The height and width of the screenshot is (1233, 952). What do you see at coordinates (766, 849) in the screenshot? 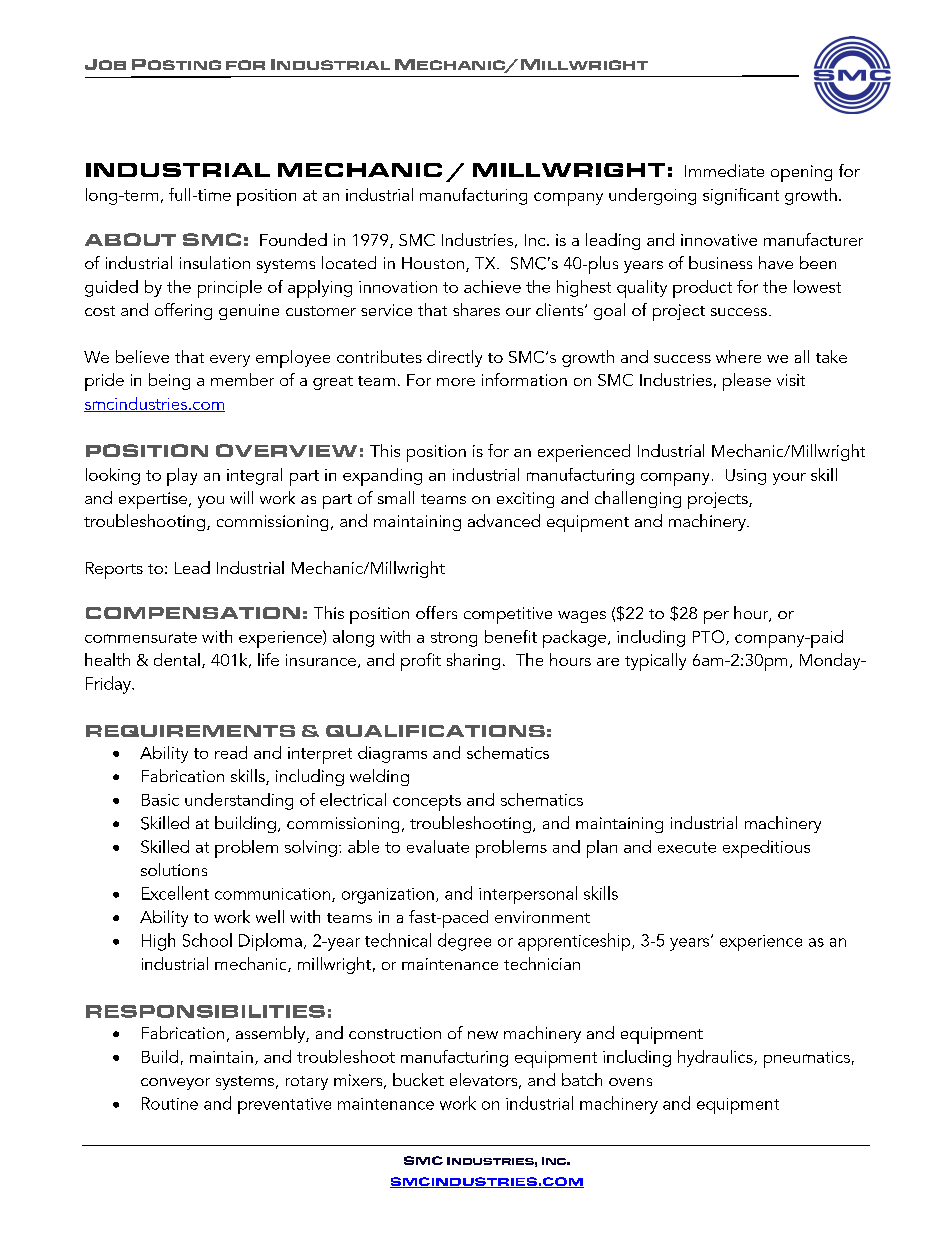
I see `expeditious` at bounding box center [766, 849].
